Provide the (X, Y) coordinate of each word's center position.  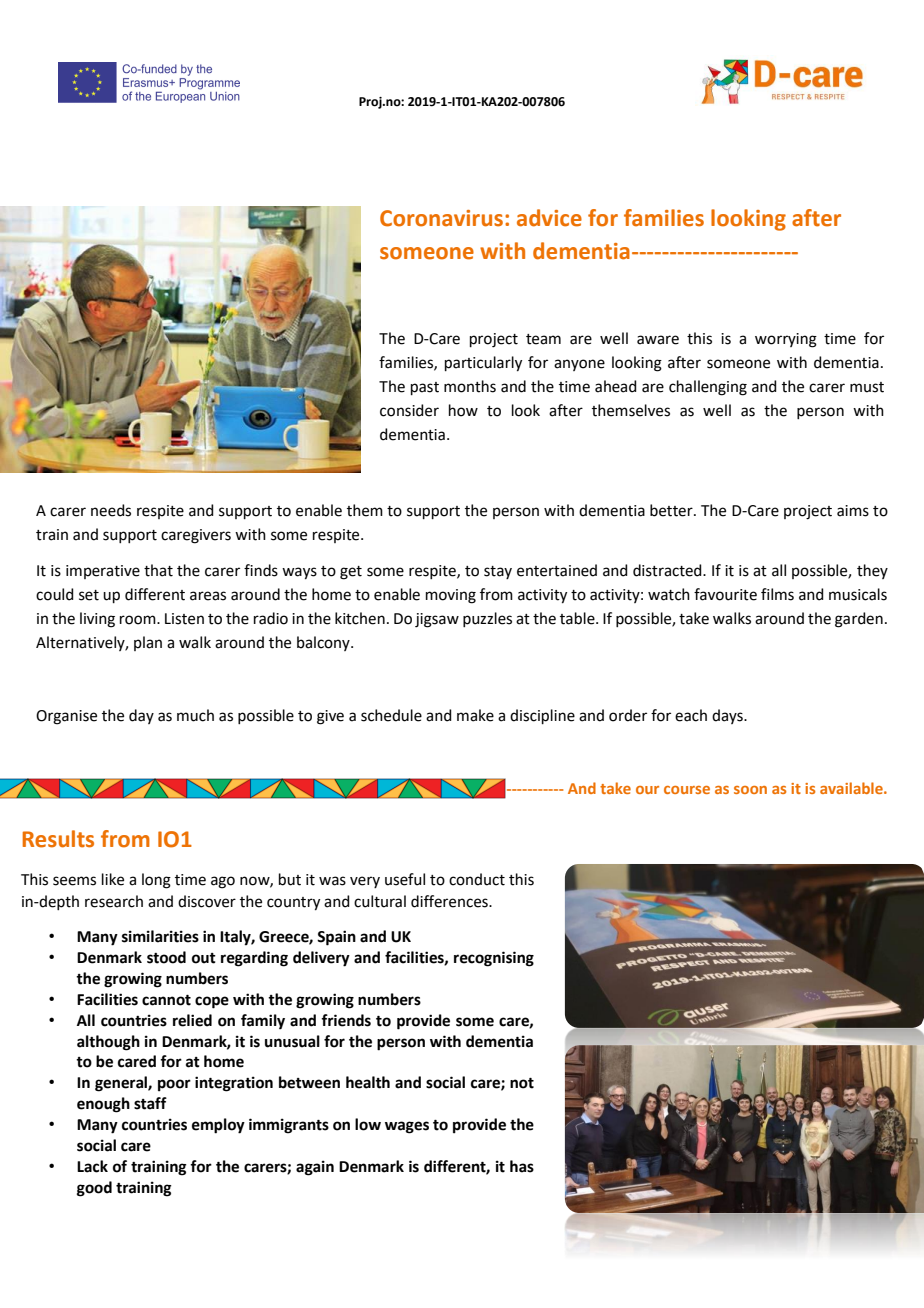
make (475, 715)
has (522, 1166)
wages (407, 1127)
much (195, 715)
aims (853, 511)
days (728, 716)
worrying (786, 340)
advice (549, 218)
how (463, 410)
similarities (160, 936)
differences (450, 901)
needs (111, 510)
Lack (92, 1166)
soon (750, 790)
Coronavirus (441, 218)
